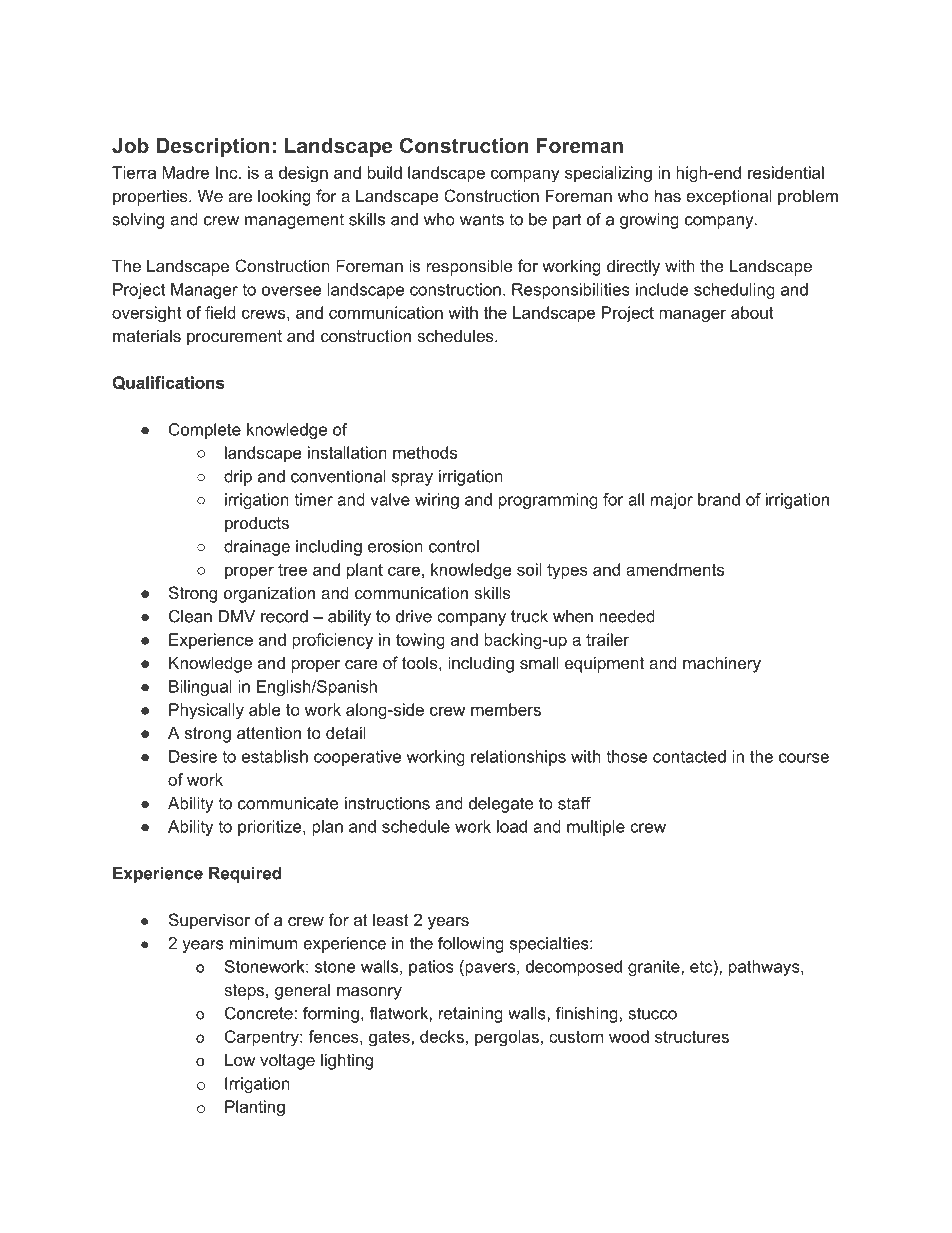 Image resolution: width=952 pixels, height=1233 pixels. Describe the element at coordinates (482, 219) in the screenshot. I see `wants` at that location.
